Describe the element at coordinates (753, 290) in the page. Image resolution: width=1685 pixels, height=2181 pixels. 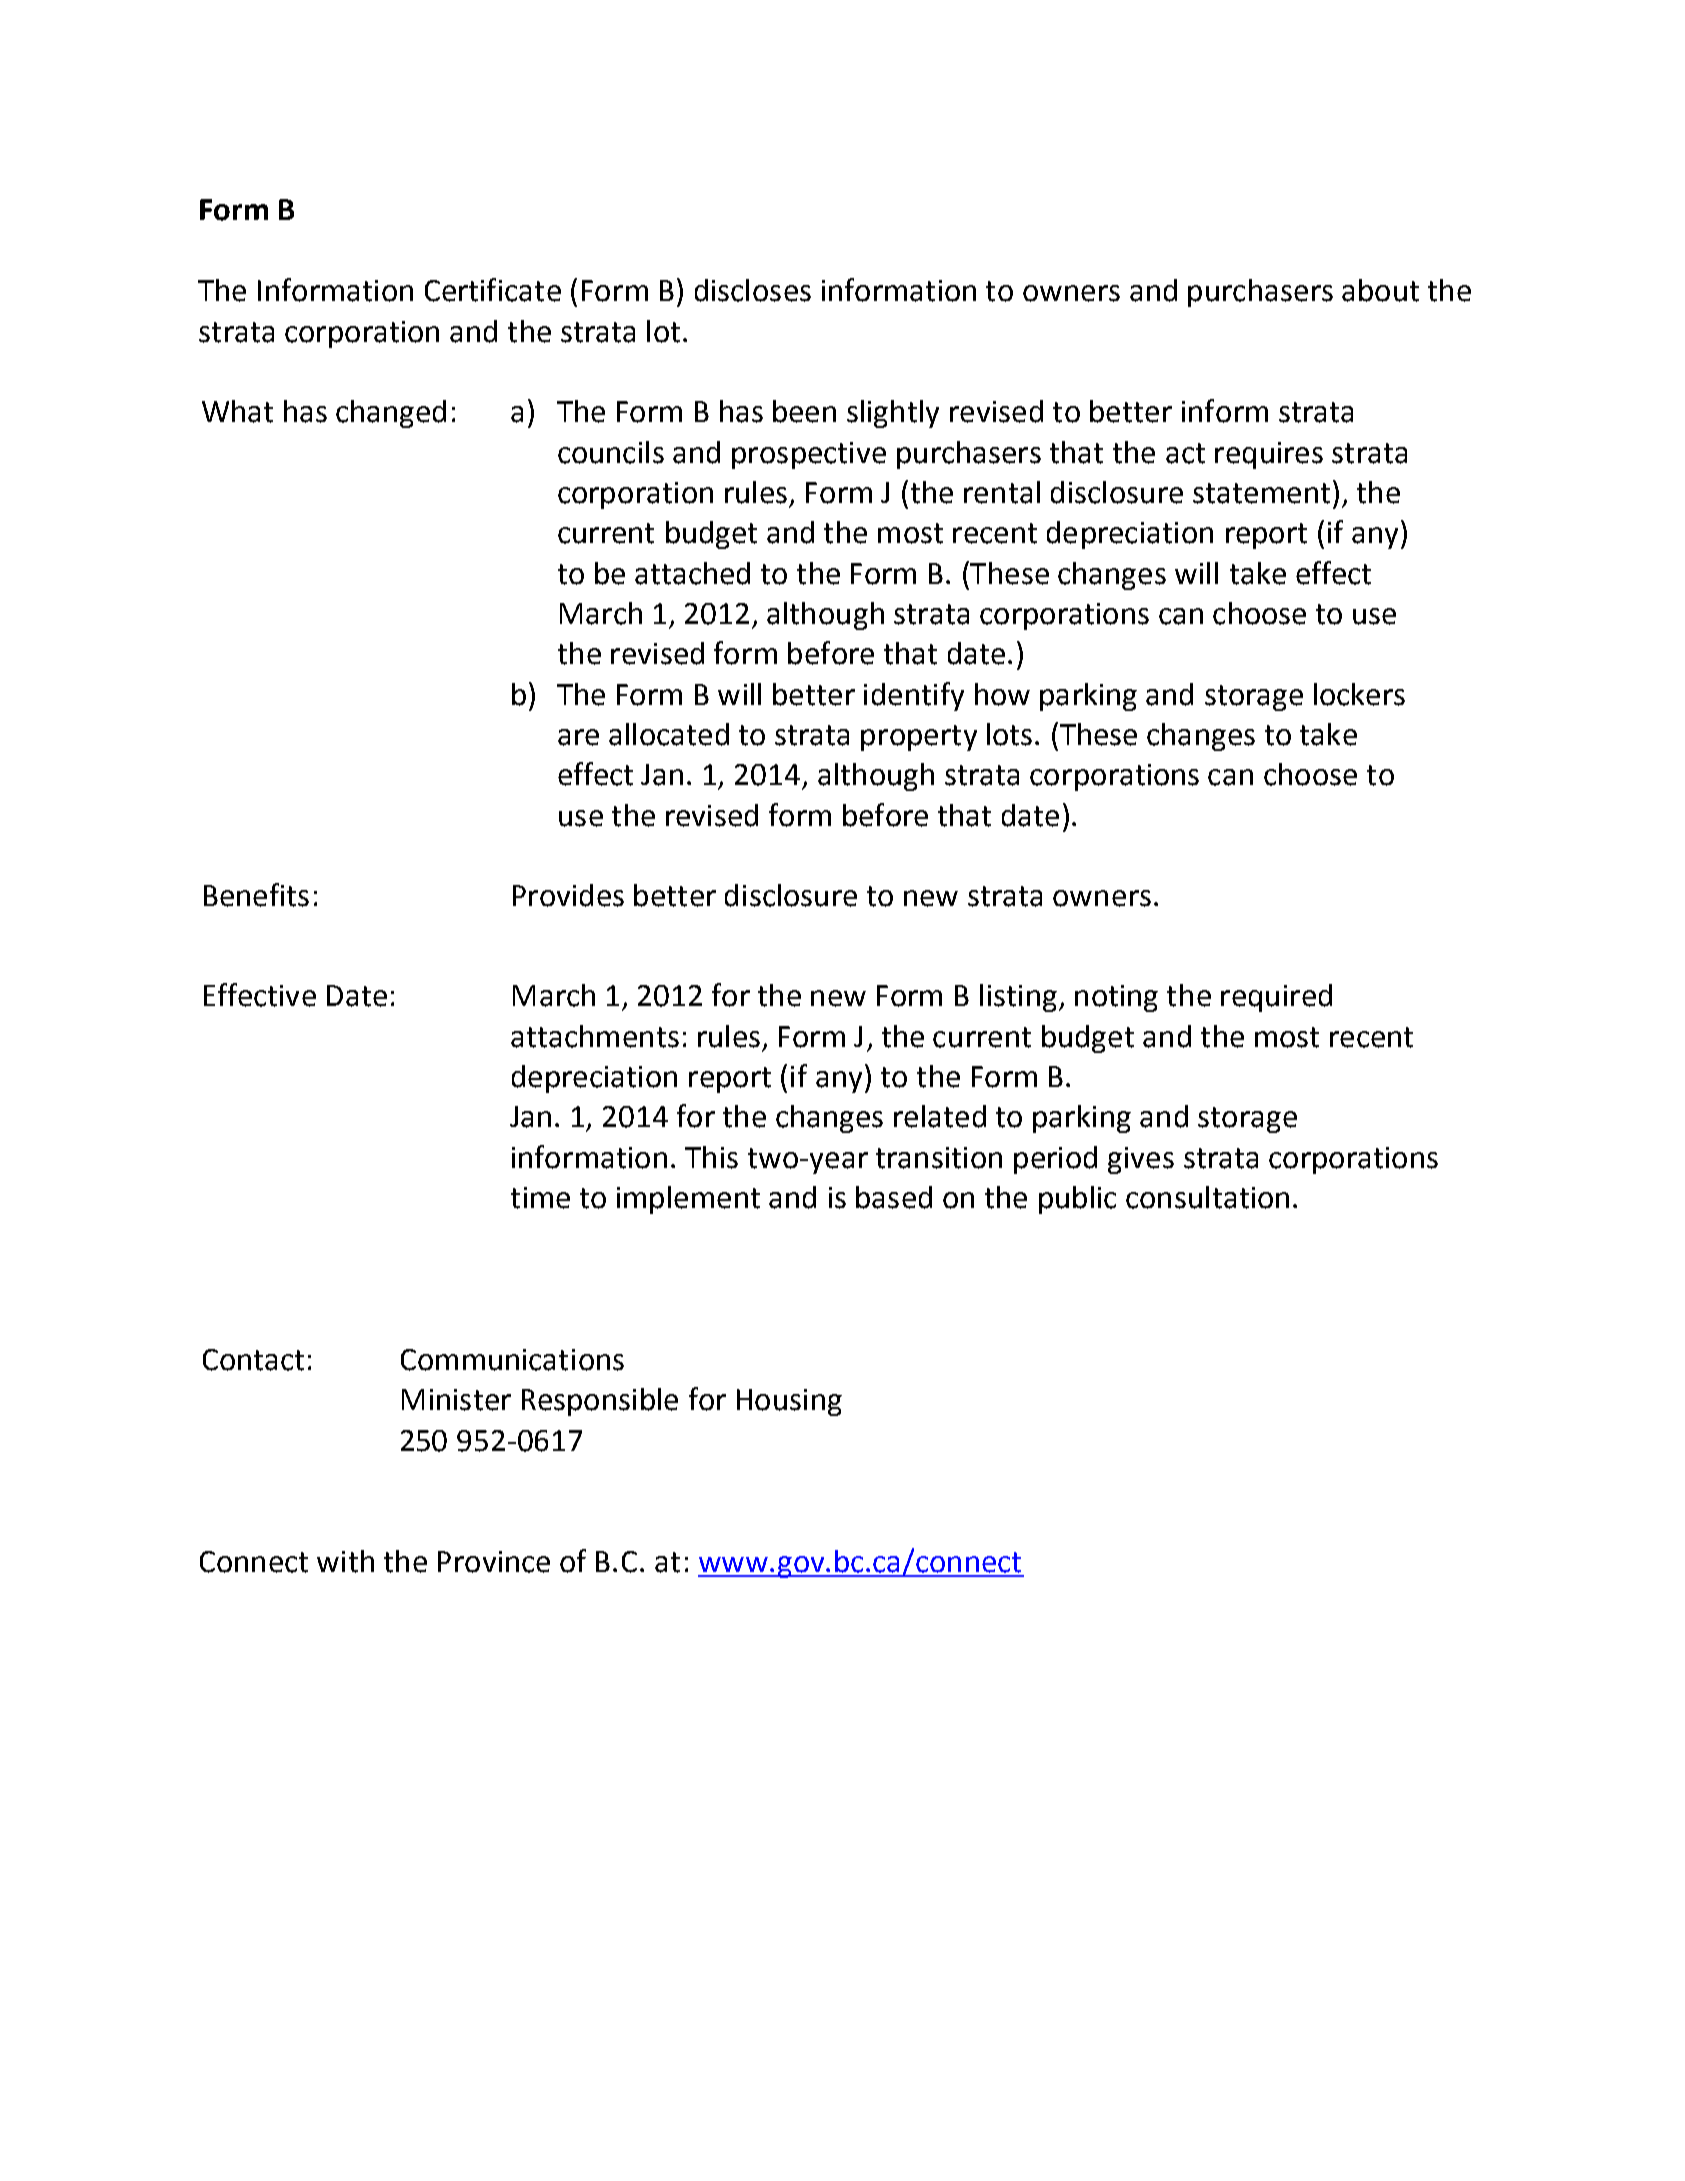
I see `discloses` at that location.
